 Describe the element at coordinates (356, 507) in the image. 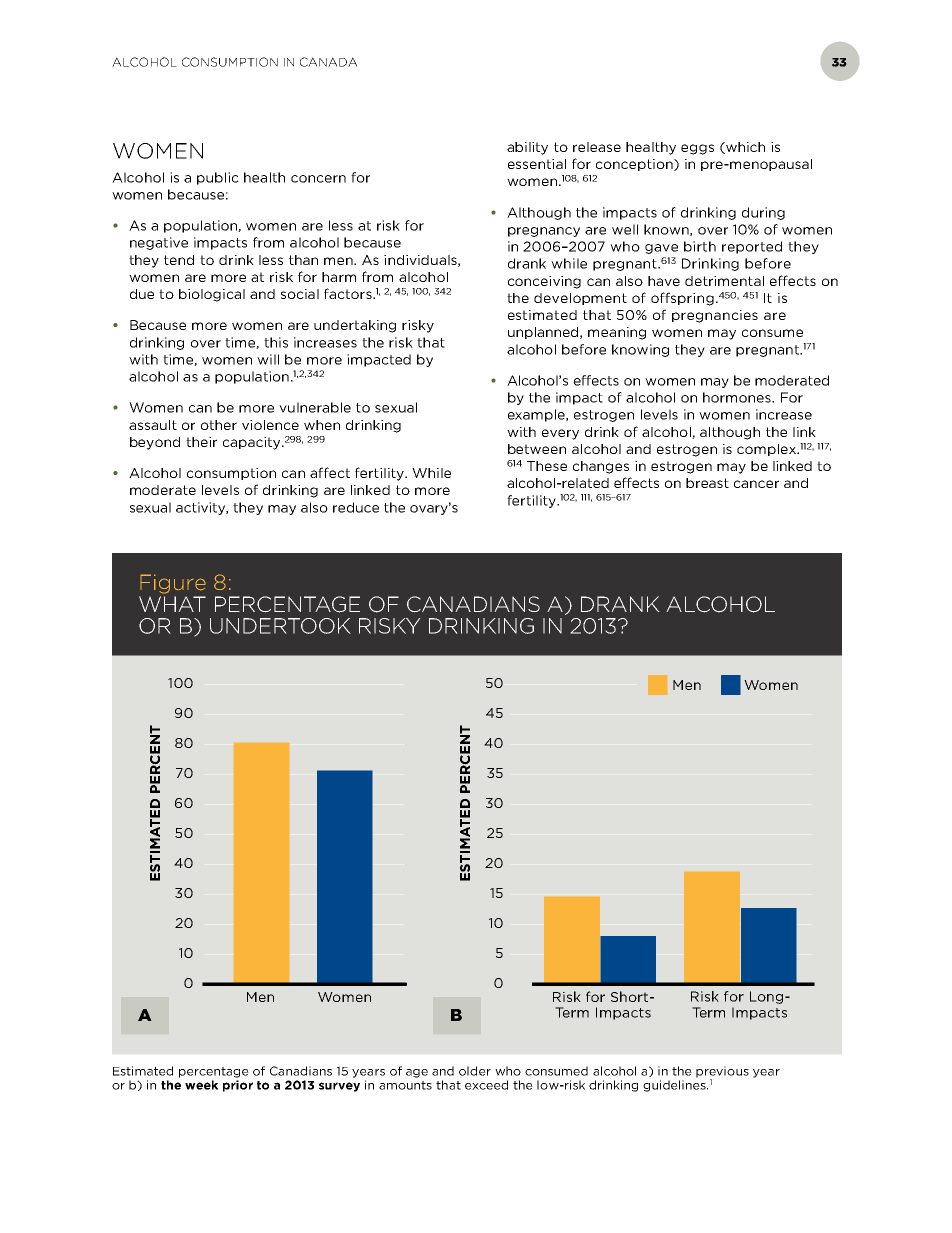

I see `reduce` at that location.
